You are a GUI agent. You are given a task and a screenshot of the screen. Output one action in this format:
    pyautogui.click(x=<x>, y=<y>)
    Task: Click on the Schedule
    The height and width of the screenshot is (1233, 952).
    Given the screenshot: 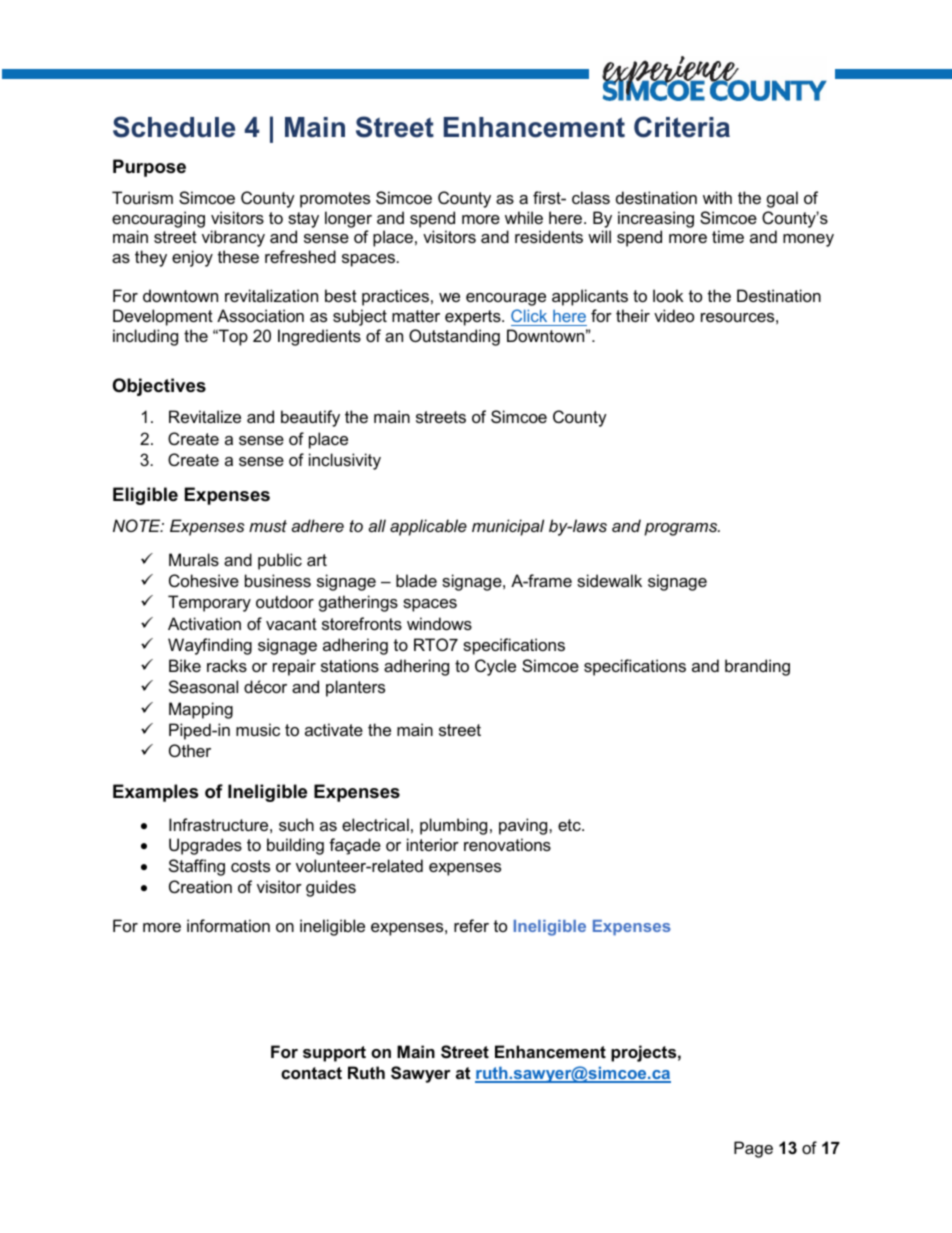 What is the action you would take?
    pyautogui.click(x=174, y=127)
